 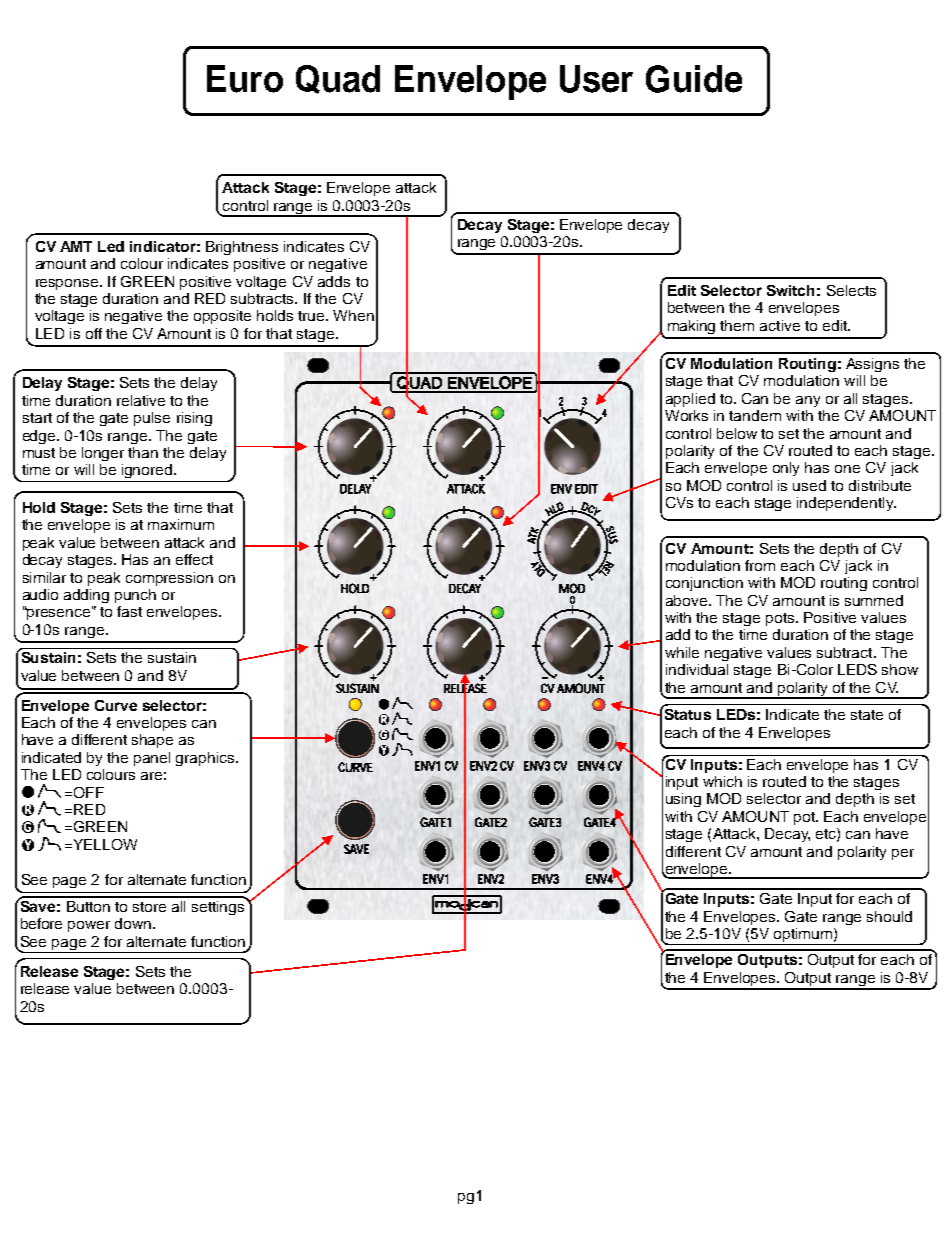 I want to click on maximum, so click(x=181, y=524).
